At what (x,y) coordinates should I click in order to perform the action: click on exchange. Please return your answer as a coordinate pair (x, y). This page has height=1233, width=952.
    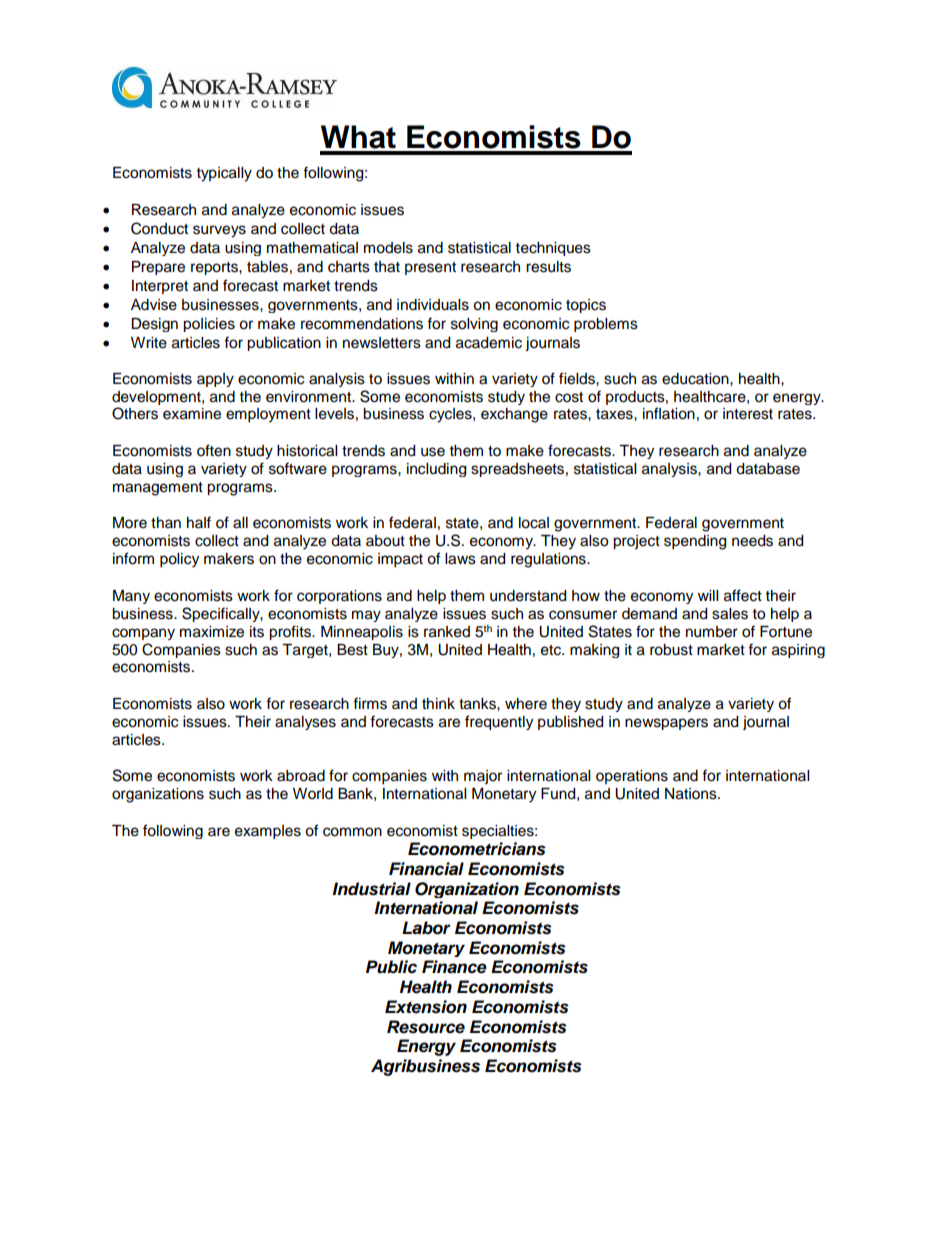
    Looking at the image, I should click on (514, 415).
